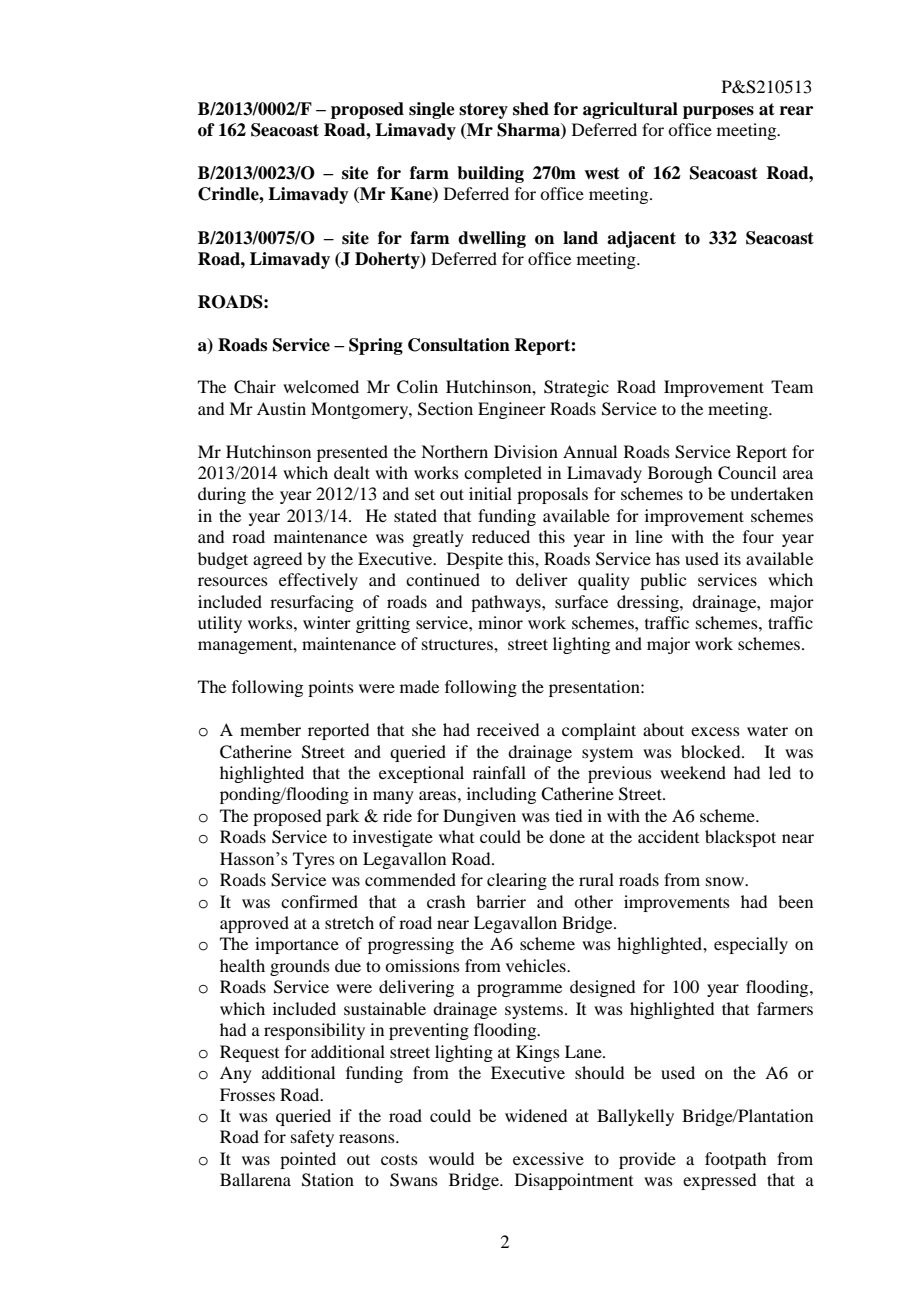  What do you see at coordinates (792, 386) in the page?
I see `Team` at bounding box center [792, 386].
